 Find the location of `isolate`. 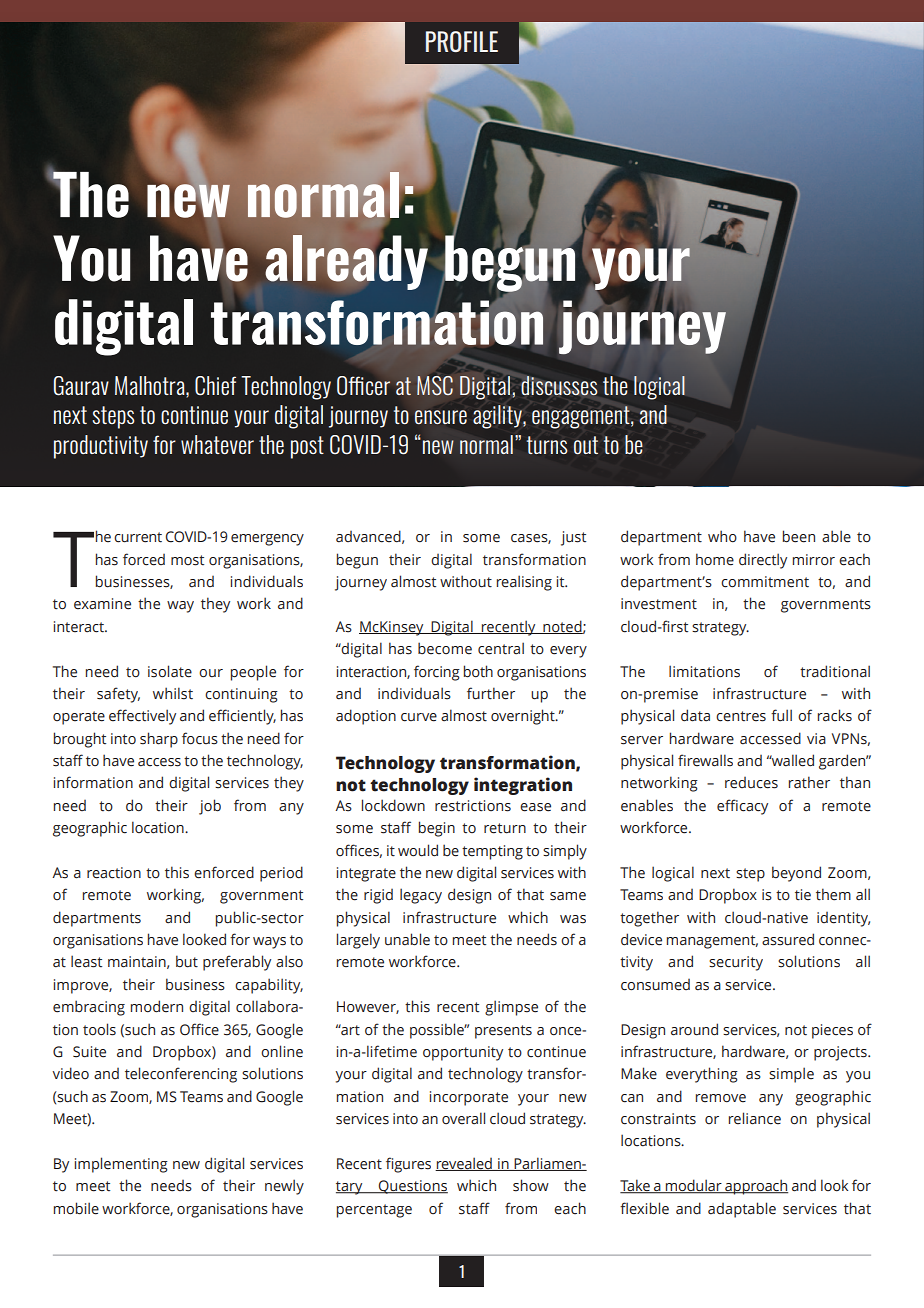

isolate is located at coordinates (170, 671).
